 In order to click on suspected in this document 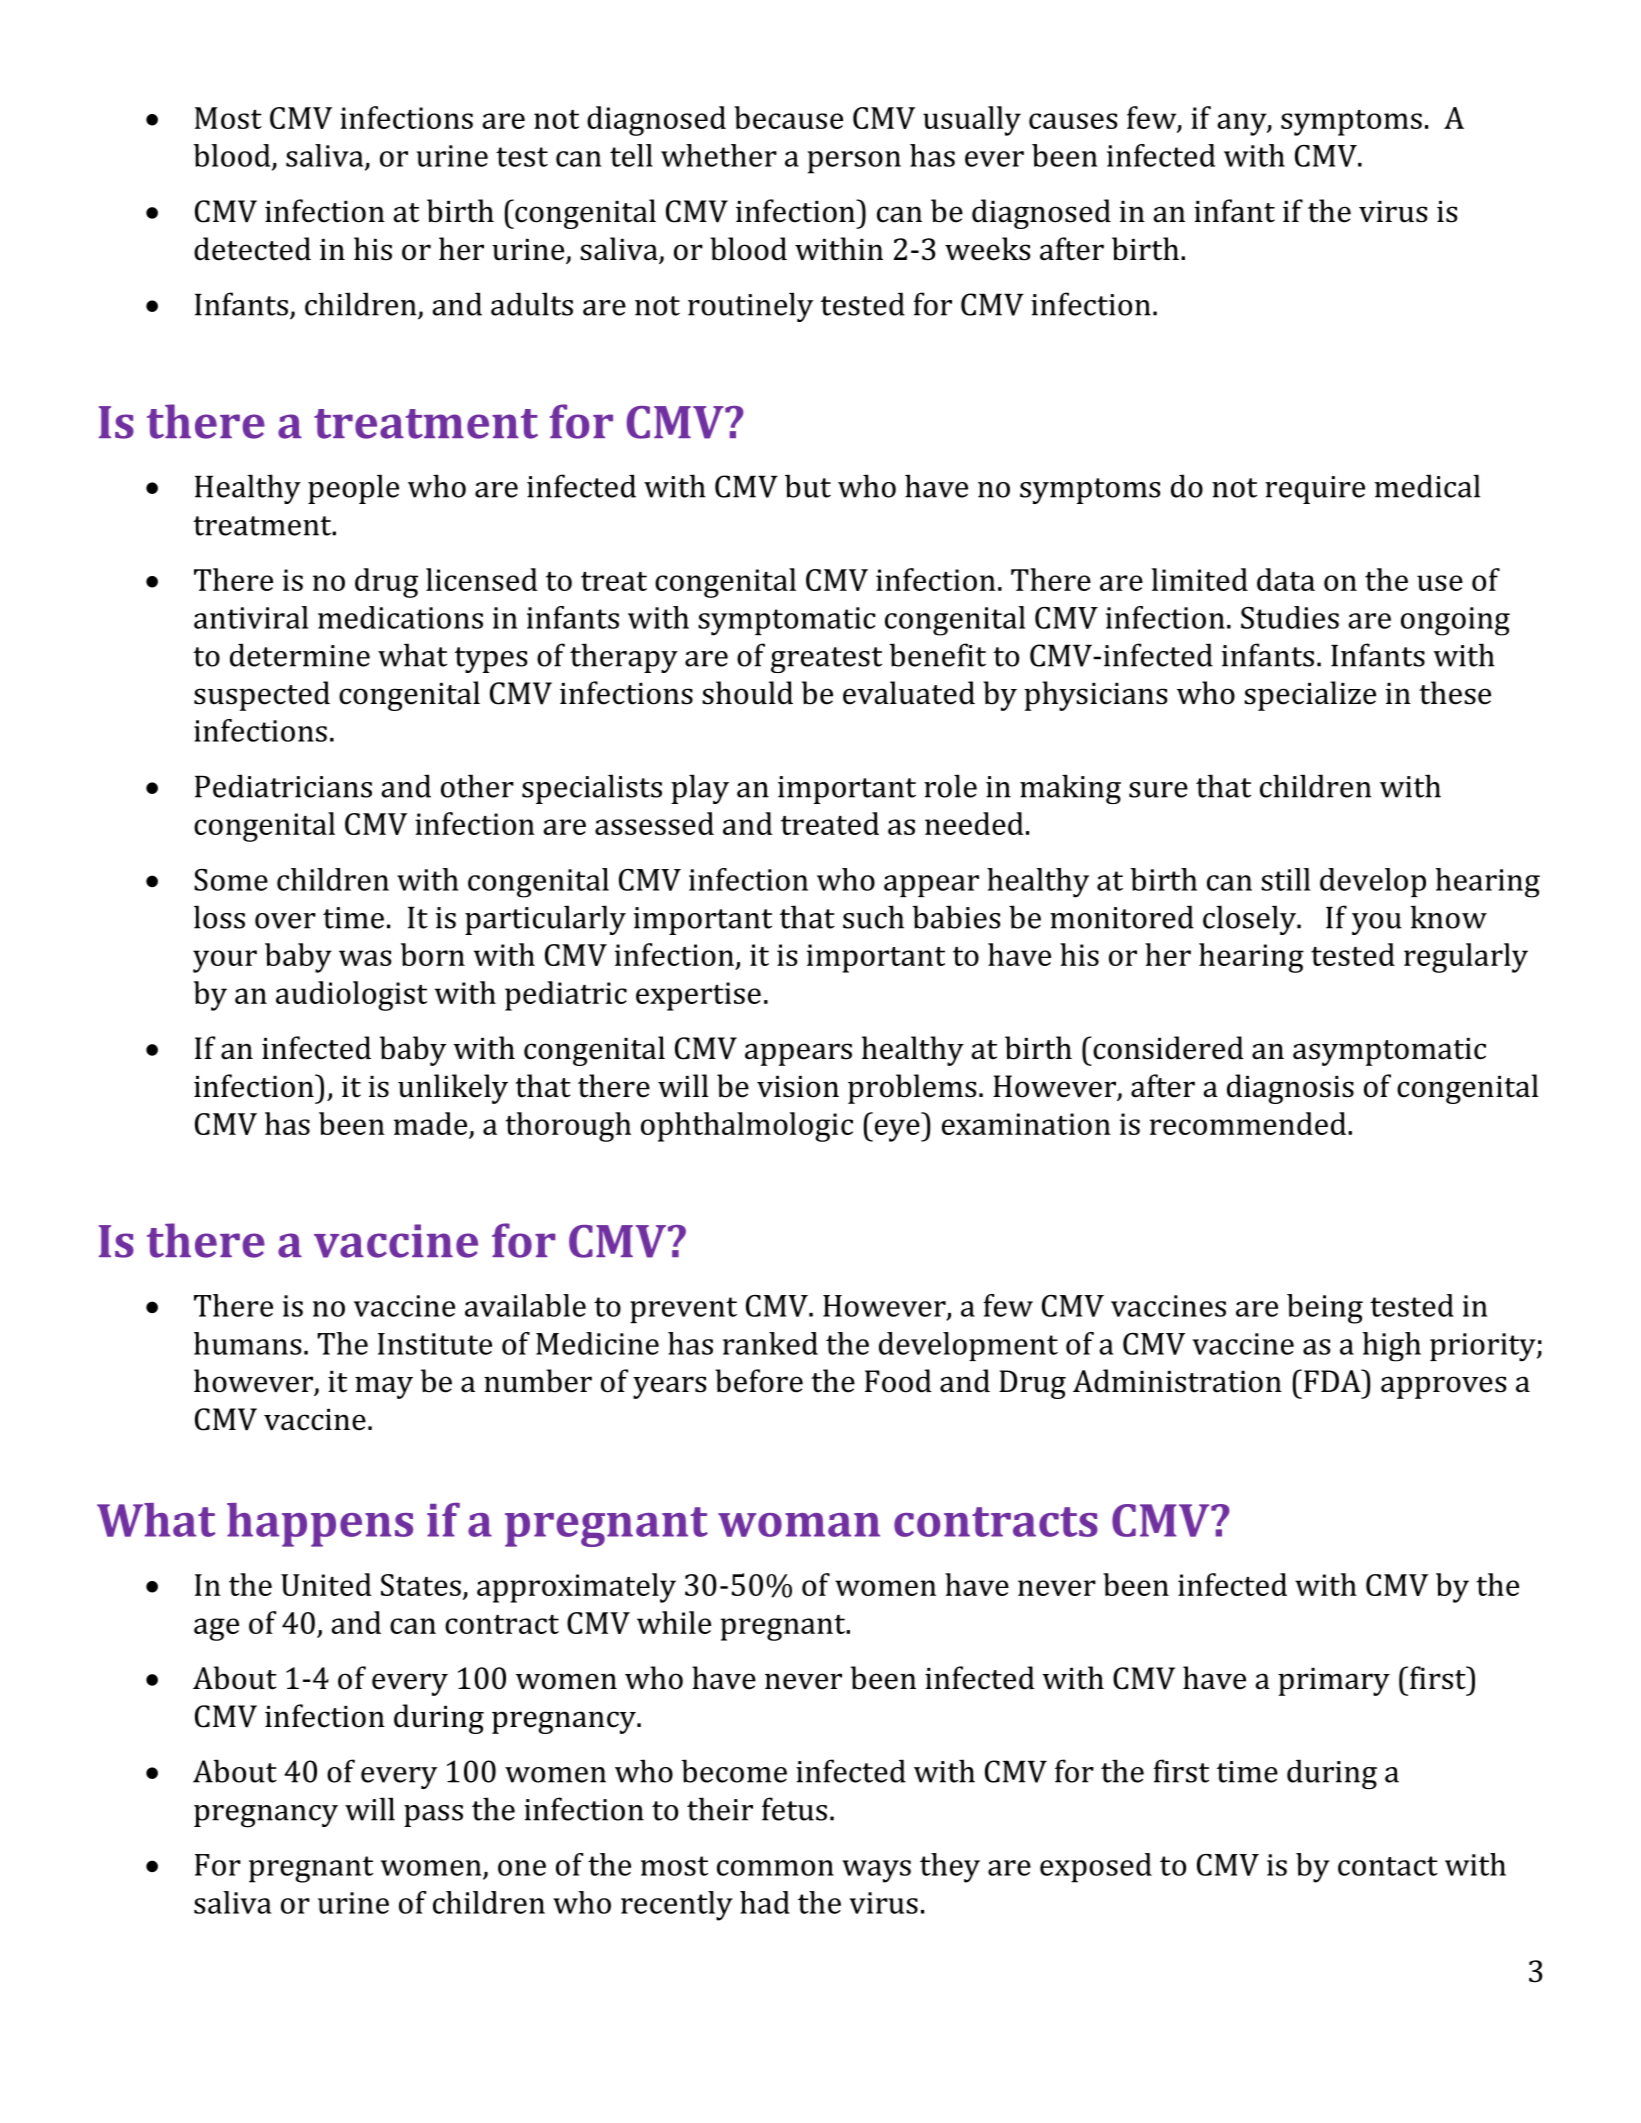, I will do `click(262, 696)`.
